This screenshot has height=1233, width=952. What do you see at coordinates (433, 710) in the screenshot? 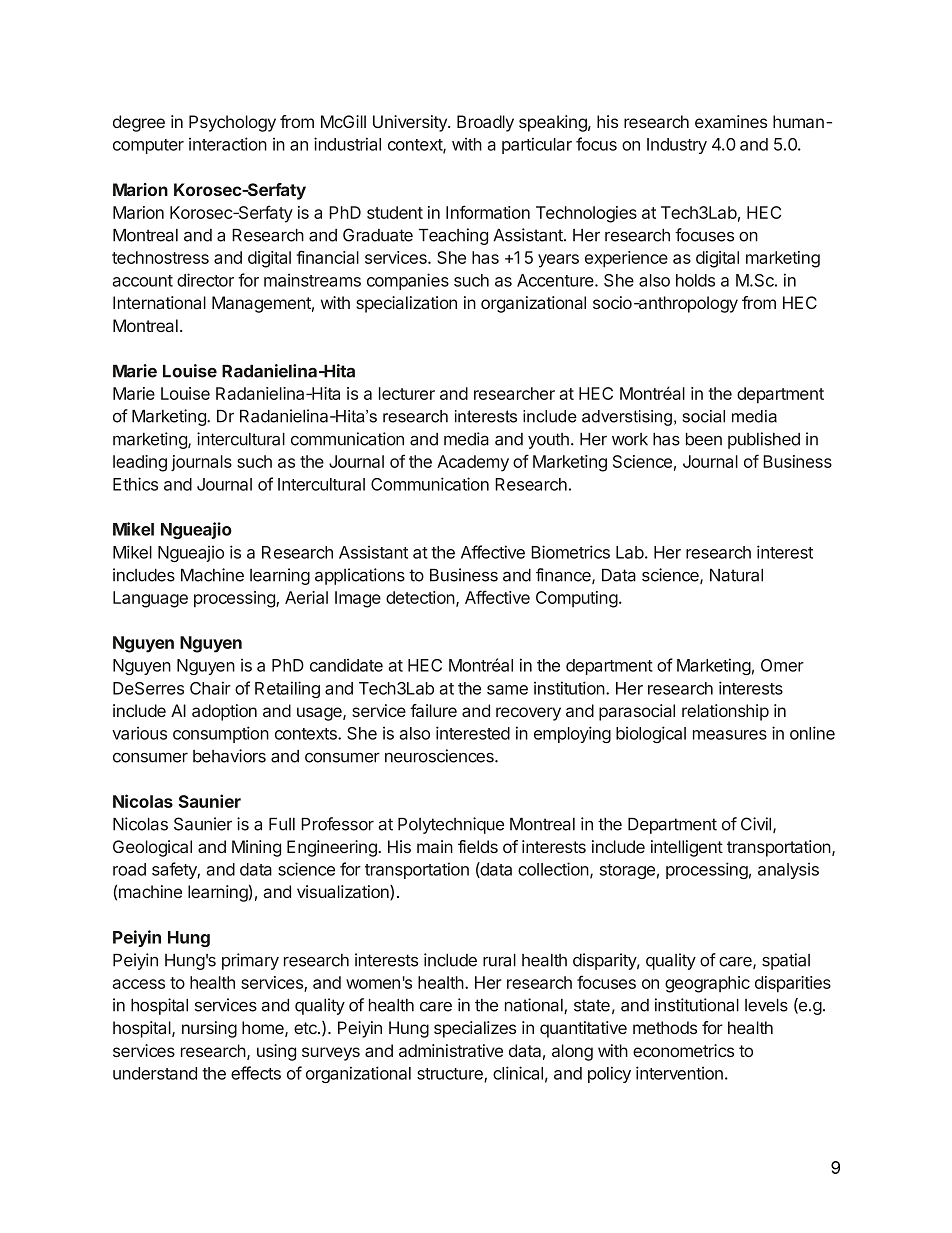
I see `failure` at bounding box center [433, 710].
